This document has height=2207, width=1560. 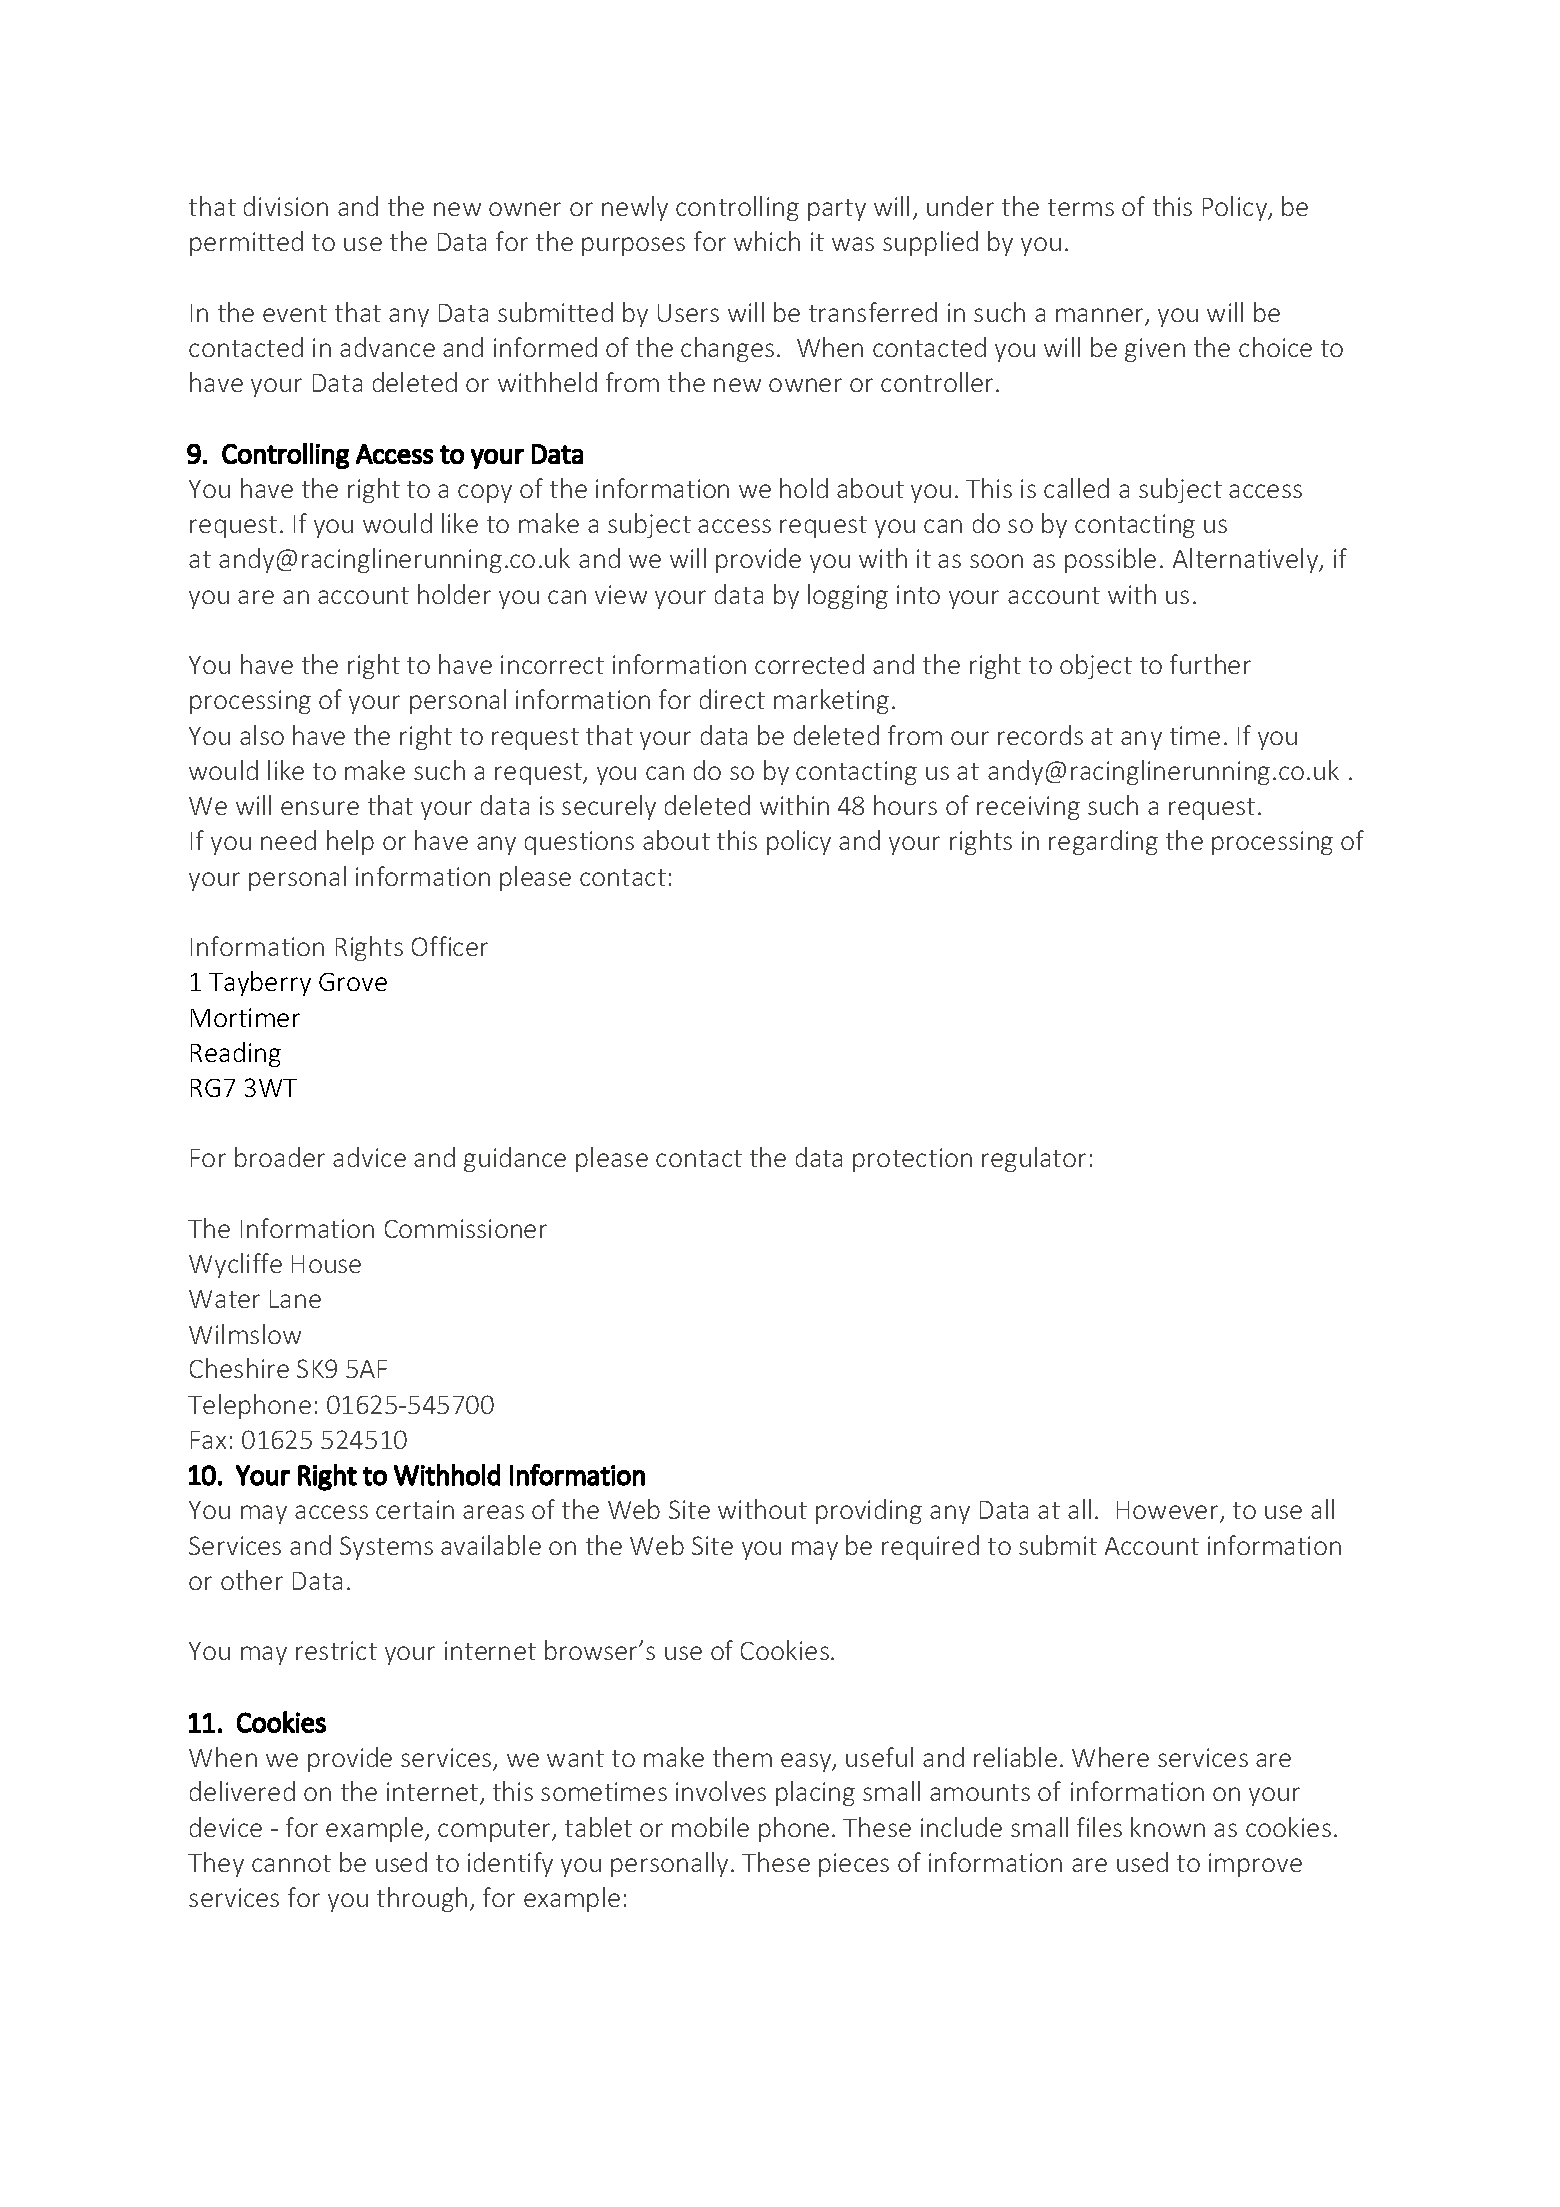 What do you see at coordinates (1034, 1159) in the document?
I see `regulator` at bounding box center [1034, 1159].
